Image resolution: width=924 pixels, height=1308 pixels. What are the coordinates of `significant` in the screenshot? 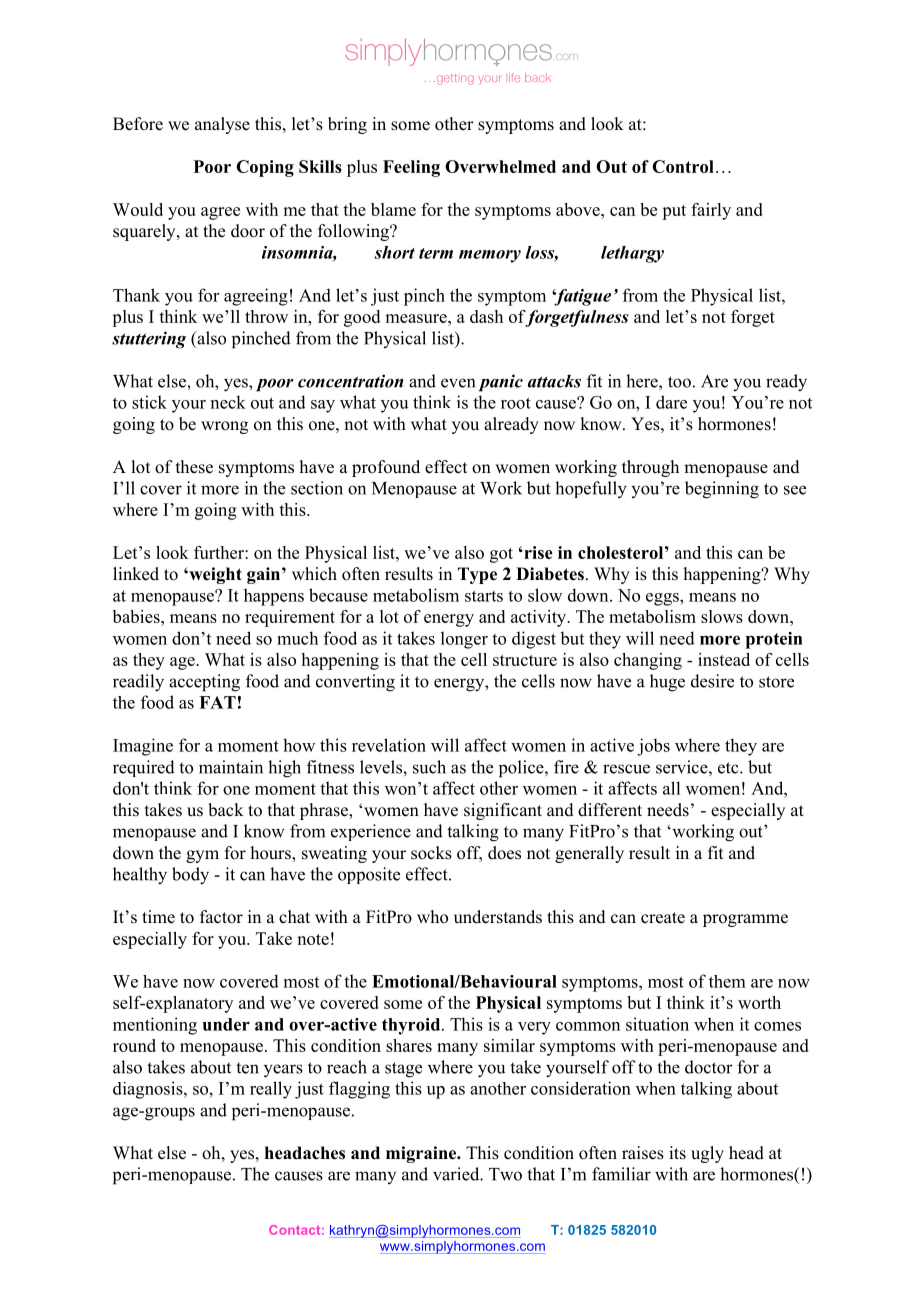 It's located at (503, 811).
